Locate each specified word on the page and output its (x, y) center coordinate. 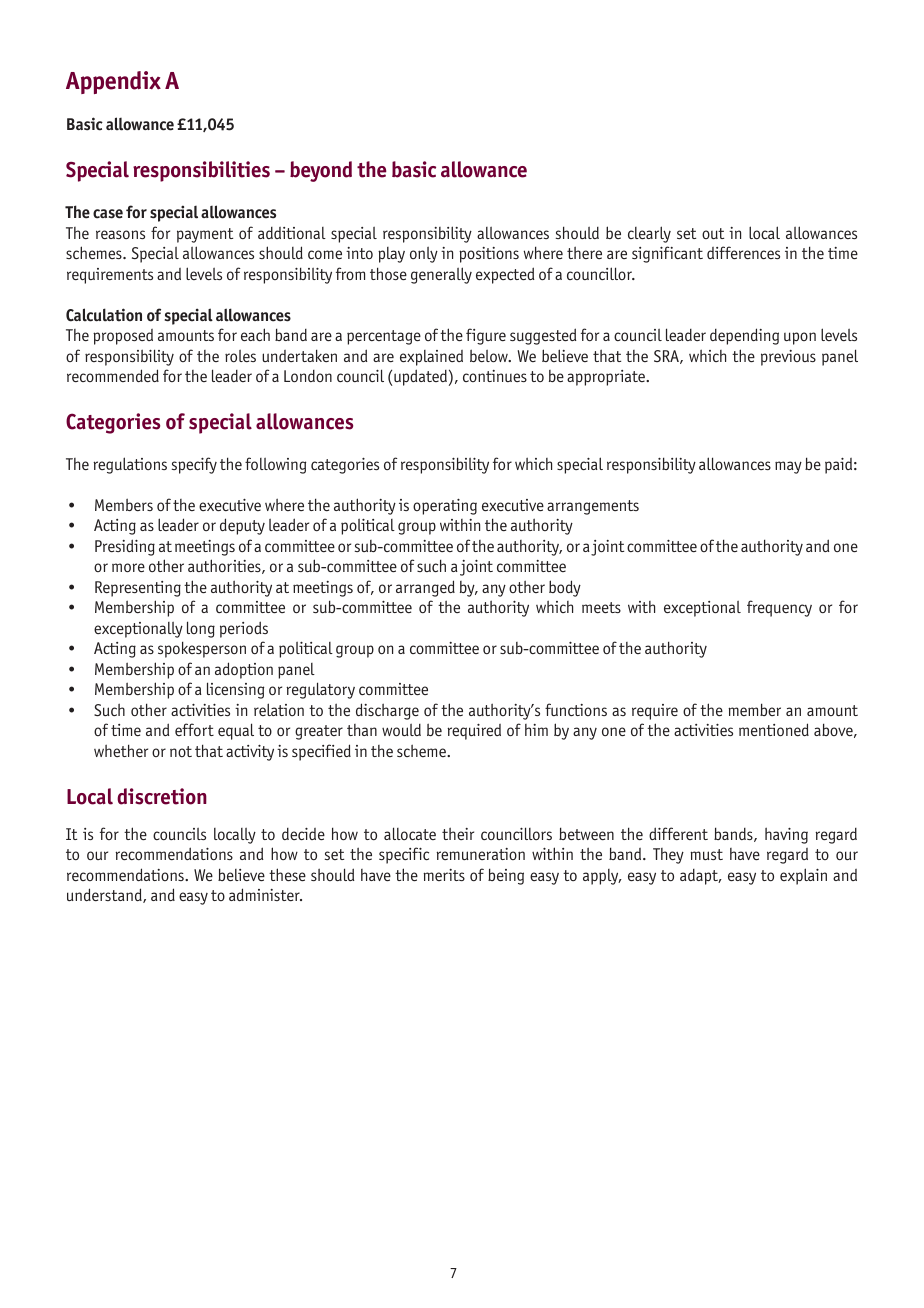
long (201, 629)
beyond (321, 171)
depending (744, 336)
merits (444, 875)
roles (240, 356)
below (490, 355)
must (706, 854)
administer (265, 894)
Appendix (113, 82)
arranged (425, 588)
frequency (779, 608)
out (713, 233)
